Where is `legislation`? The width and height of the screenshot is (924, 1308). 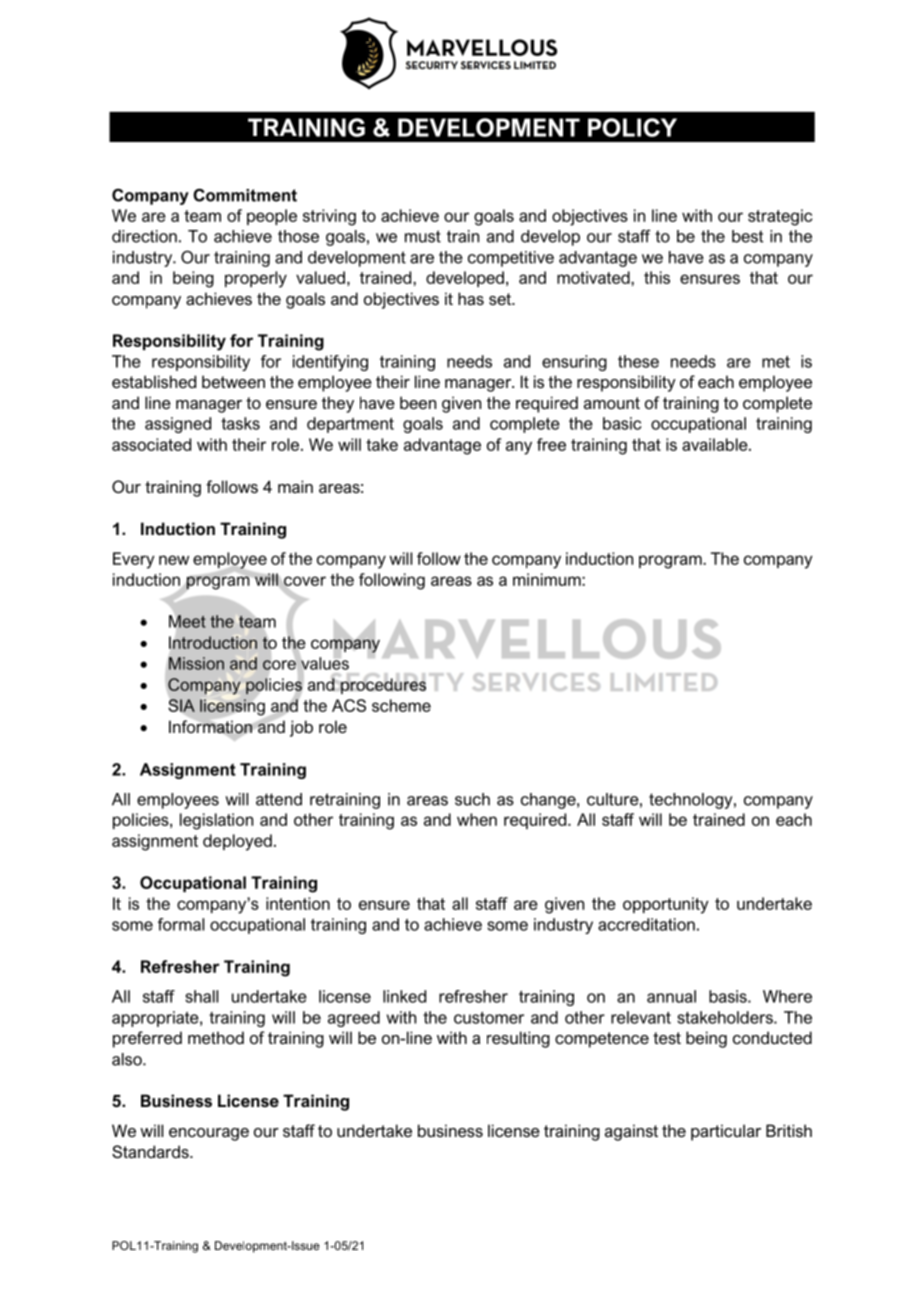 legislation is located at coordinates (216, 821).
